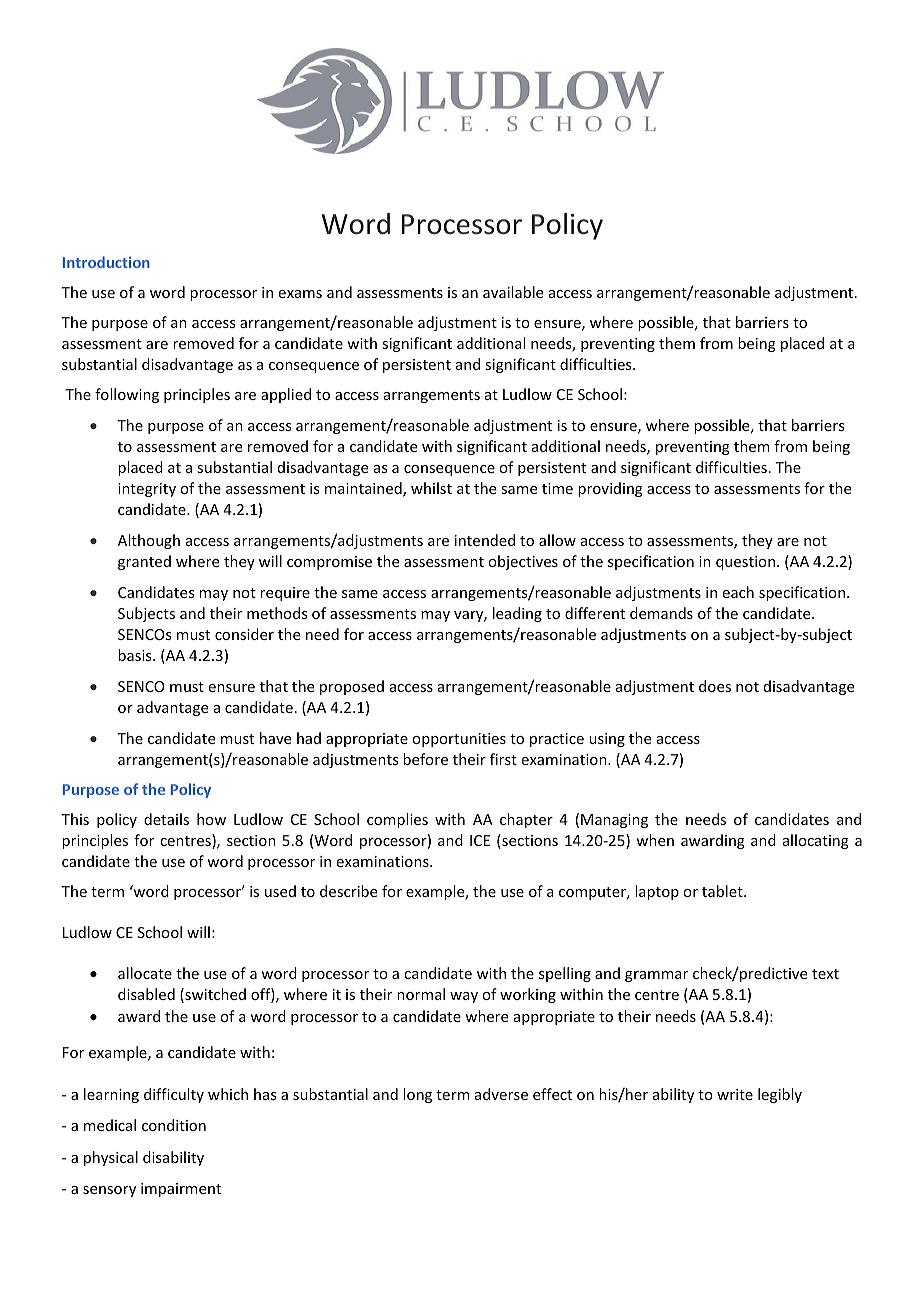 Image resolution: width=924 pixels, height=1309 pixels. What do you see at coordinates (181, 1190) in the page?
I see `impairment` at bounding box center [181, 1190].
